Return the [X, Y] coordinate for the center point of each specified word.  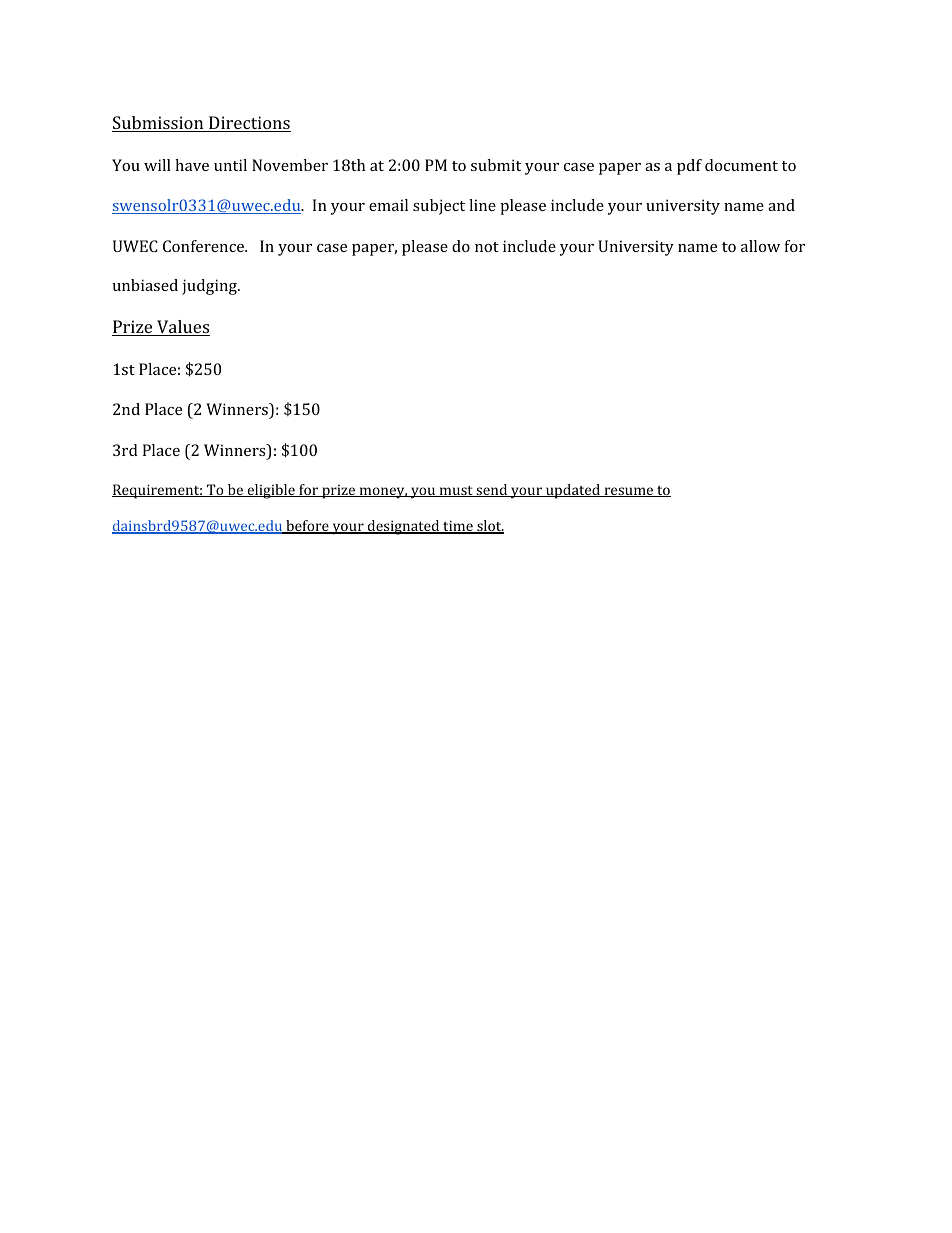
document [741, 165]
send [492, 490]
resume [629, 492]
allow [760, 246]
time [458, 527]
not [487, 247]
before [307, 527]
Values [182, 328]
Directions [249, 124]
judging [210, 287]
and [781, 205]
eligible [271, 491]
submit [496, 165]
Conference [204, 246]
